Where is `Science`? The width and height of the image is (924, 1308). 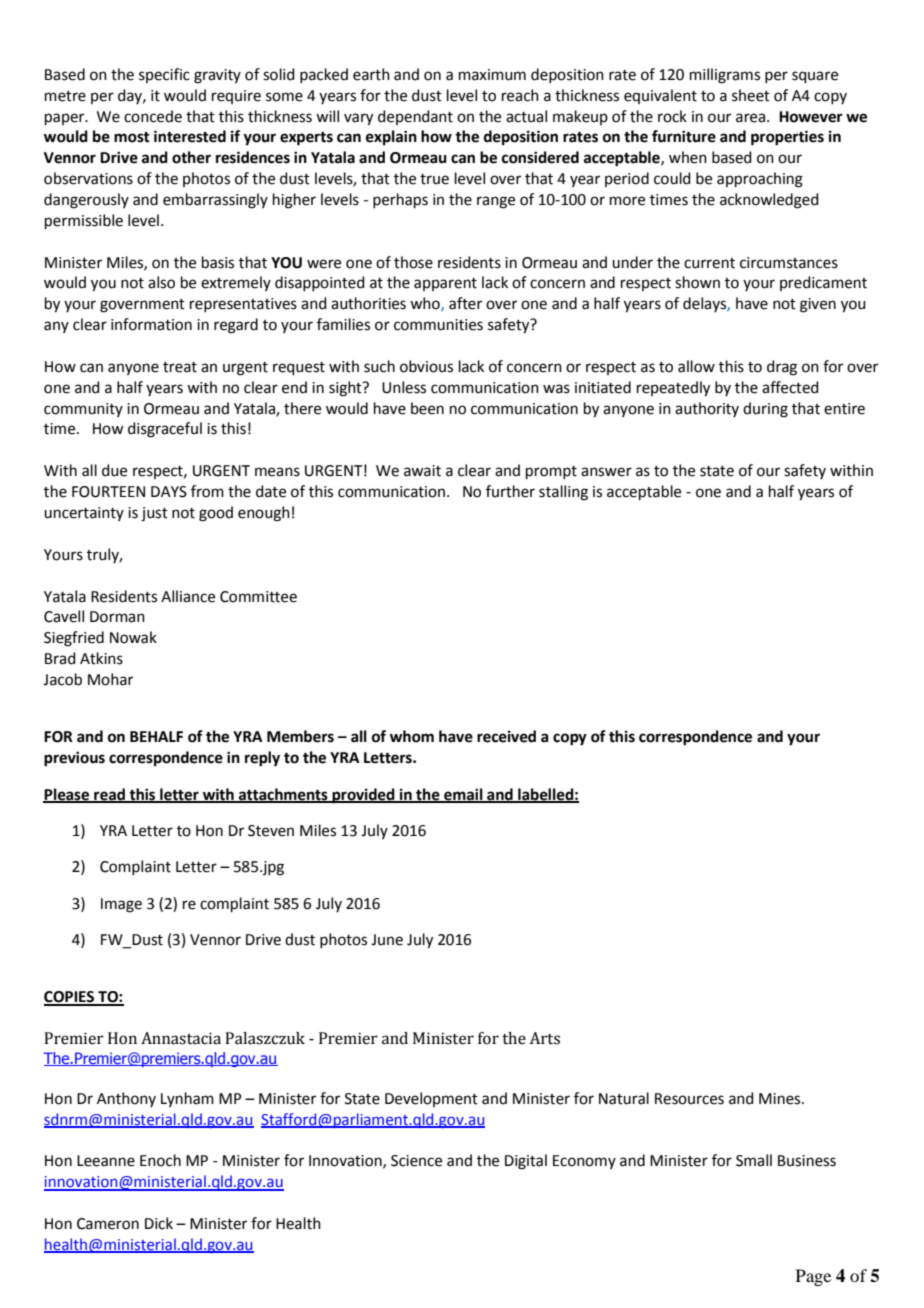 Science is located at coordinates (416, 1161).
